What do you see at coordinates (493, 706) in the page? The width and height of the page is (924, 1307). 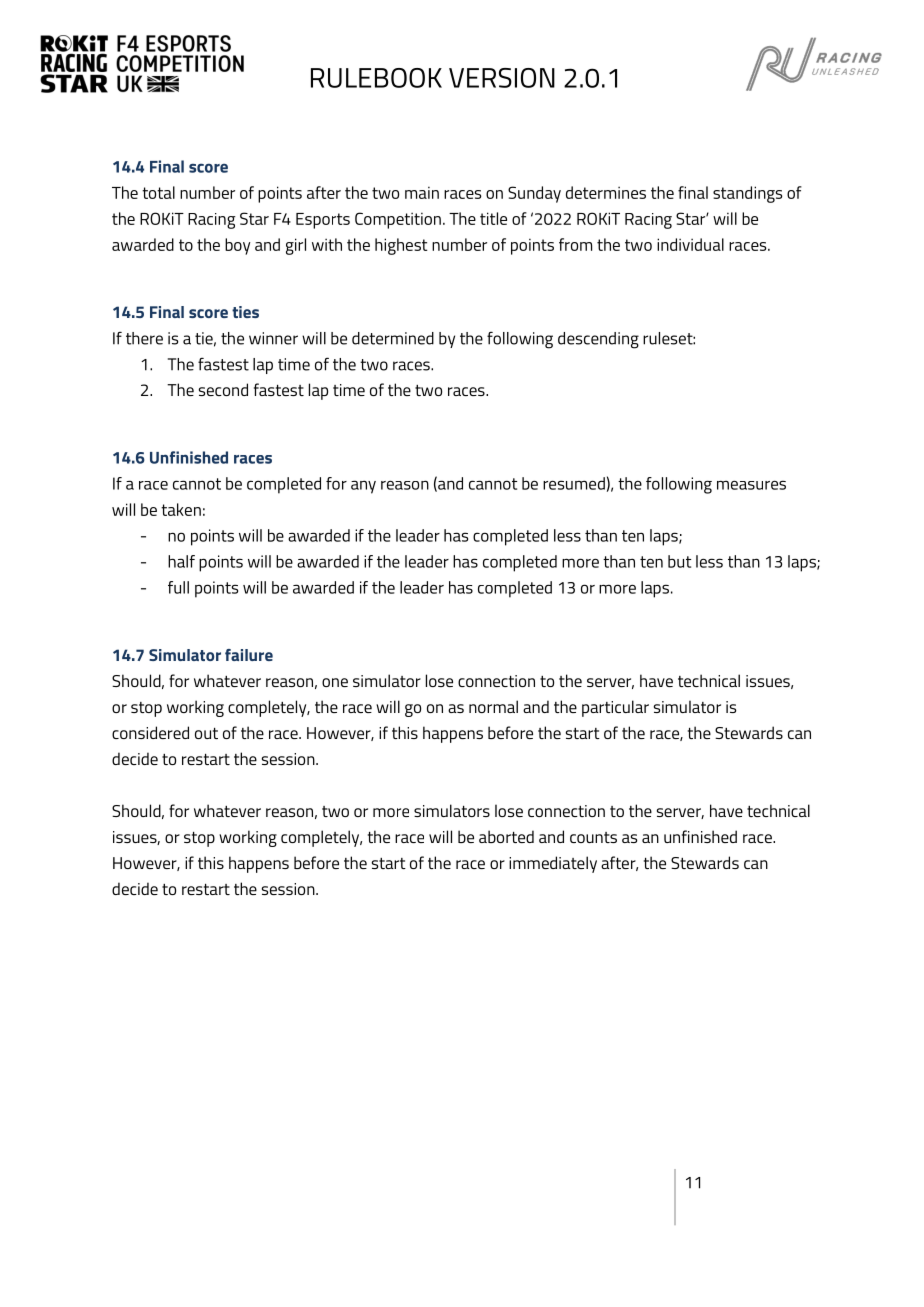 I see `normal` at bounding box center [493, 706].
